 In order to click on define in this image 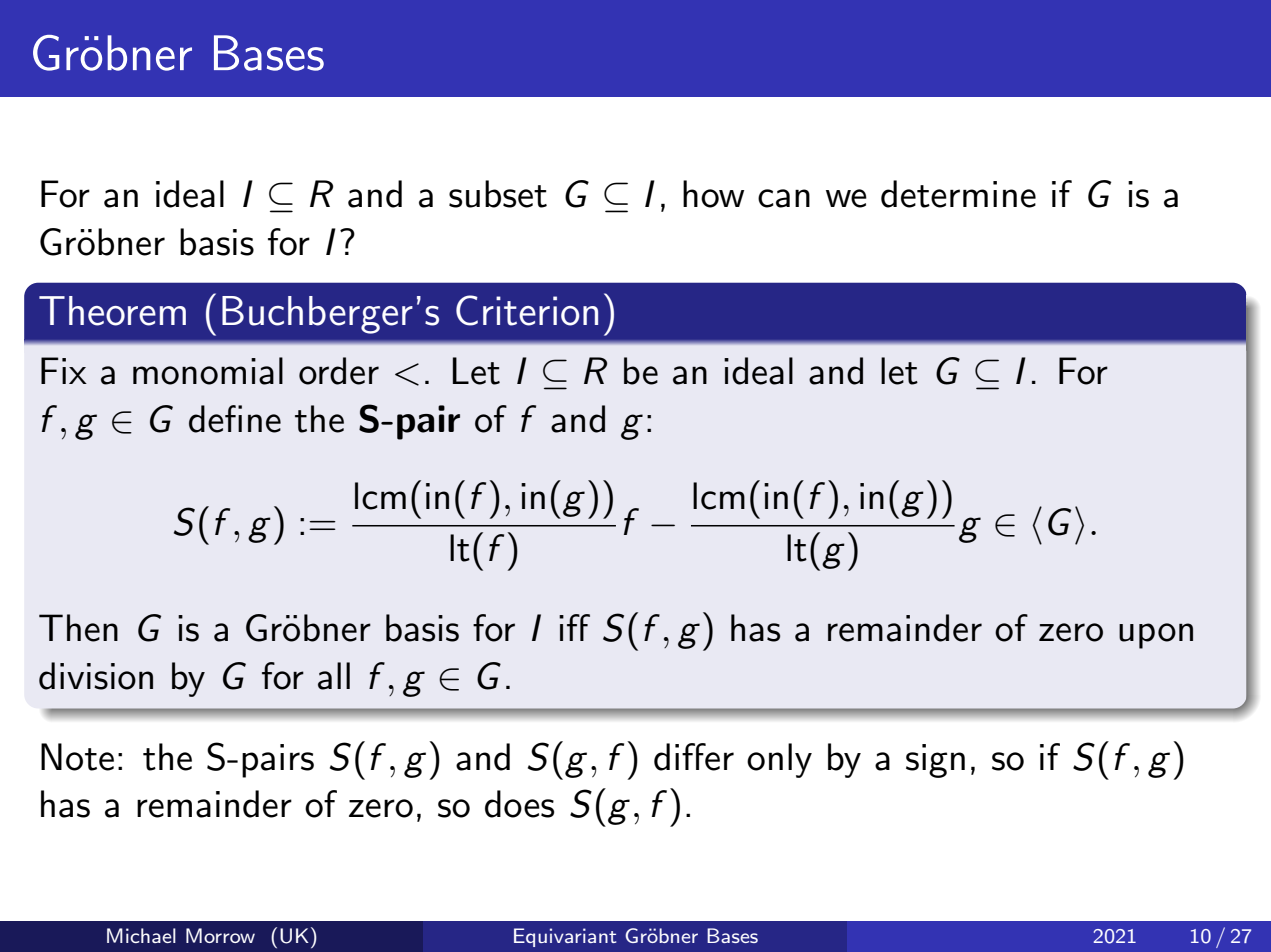, I will do `click(235, 419)`.
